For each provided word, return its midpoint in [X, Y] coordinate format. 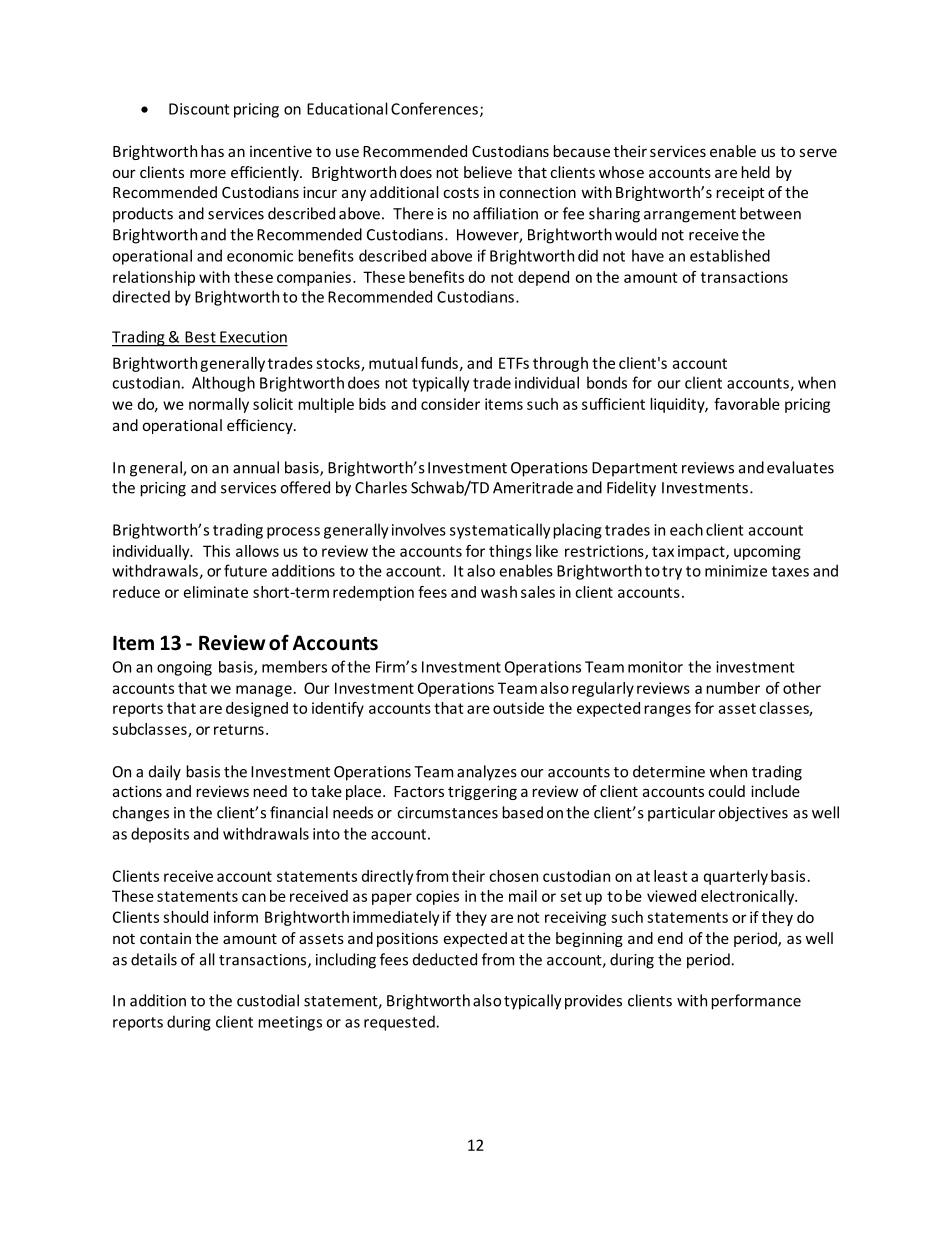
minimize [736, 571]
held [755, 172]
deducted [445, 959]
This [216, 551]
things [510, 552]
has [212, 151]
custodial [268, 1000]
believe [488, 172]
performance [756, 1002]
